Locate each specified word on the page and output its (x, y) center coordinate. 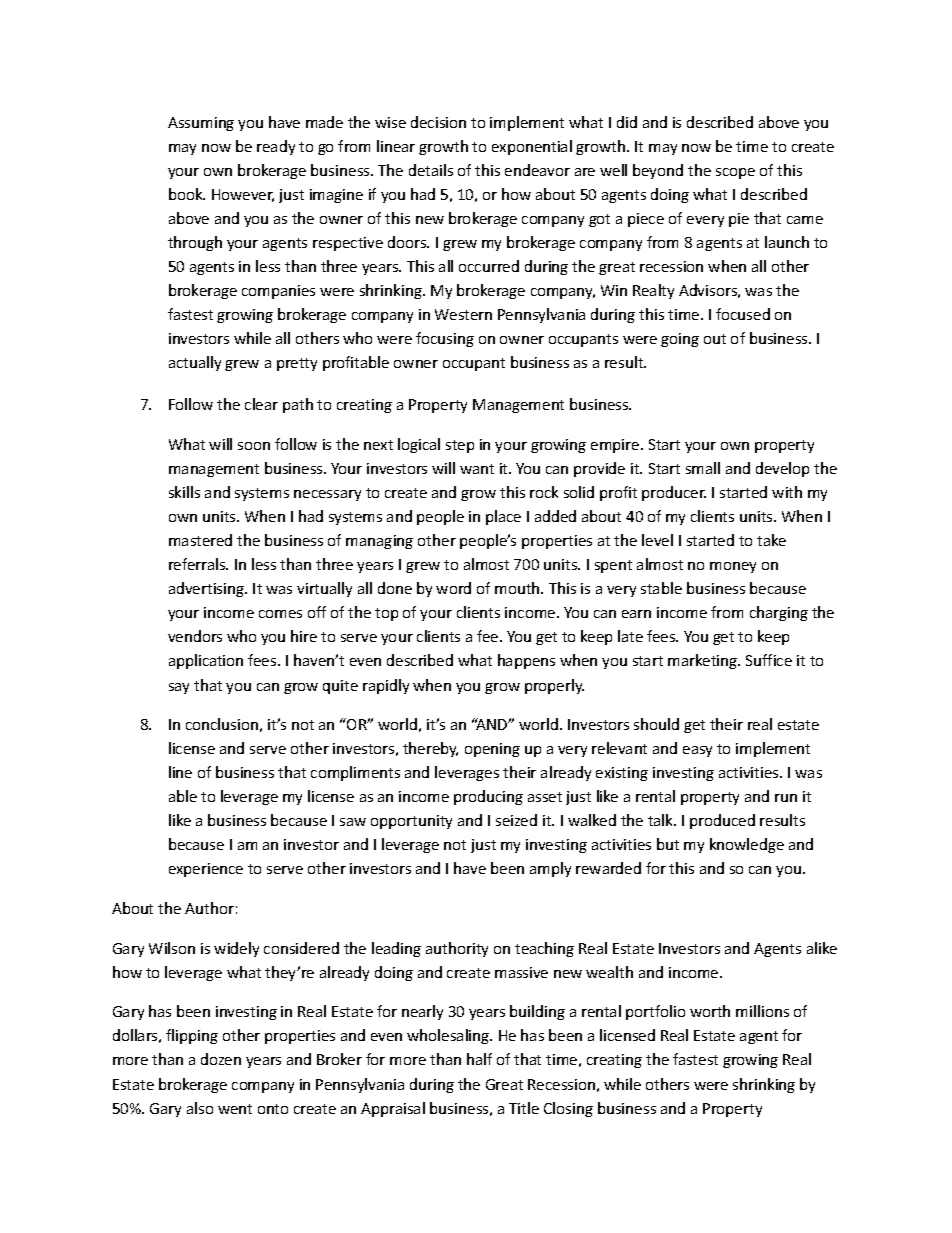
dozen (221, 1059)
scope (735, 173)
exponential (532, 147)
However (243, 195)
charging (779, 613)
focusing (445, 339)
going (680, 340)
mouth (518, 588)
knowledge (747, 845)
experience (206, 870)
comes (280, 614)
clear (261, 404)
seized (516, 820)
